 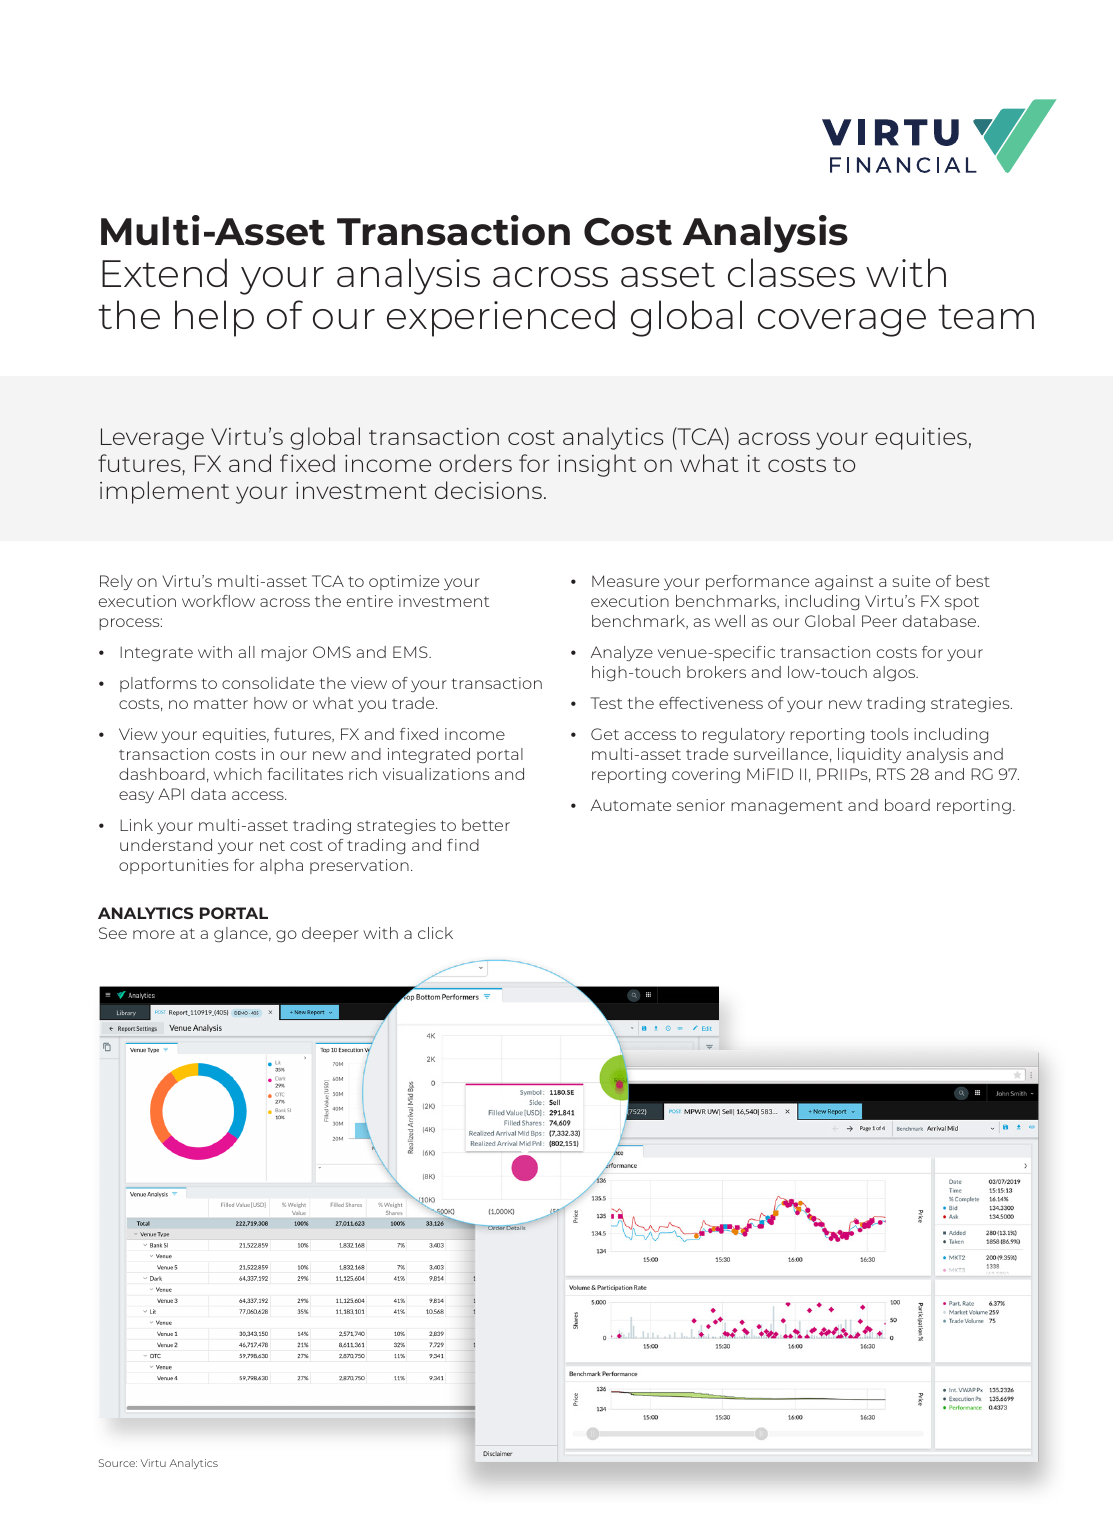 I want to click on experienced, so click(x=501, y=318).
